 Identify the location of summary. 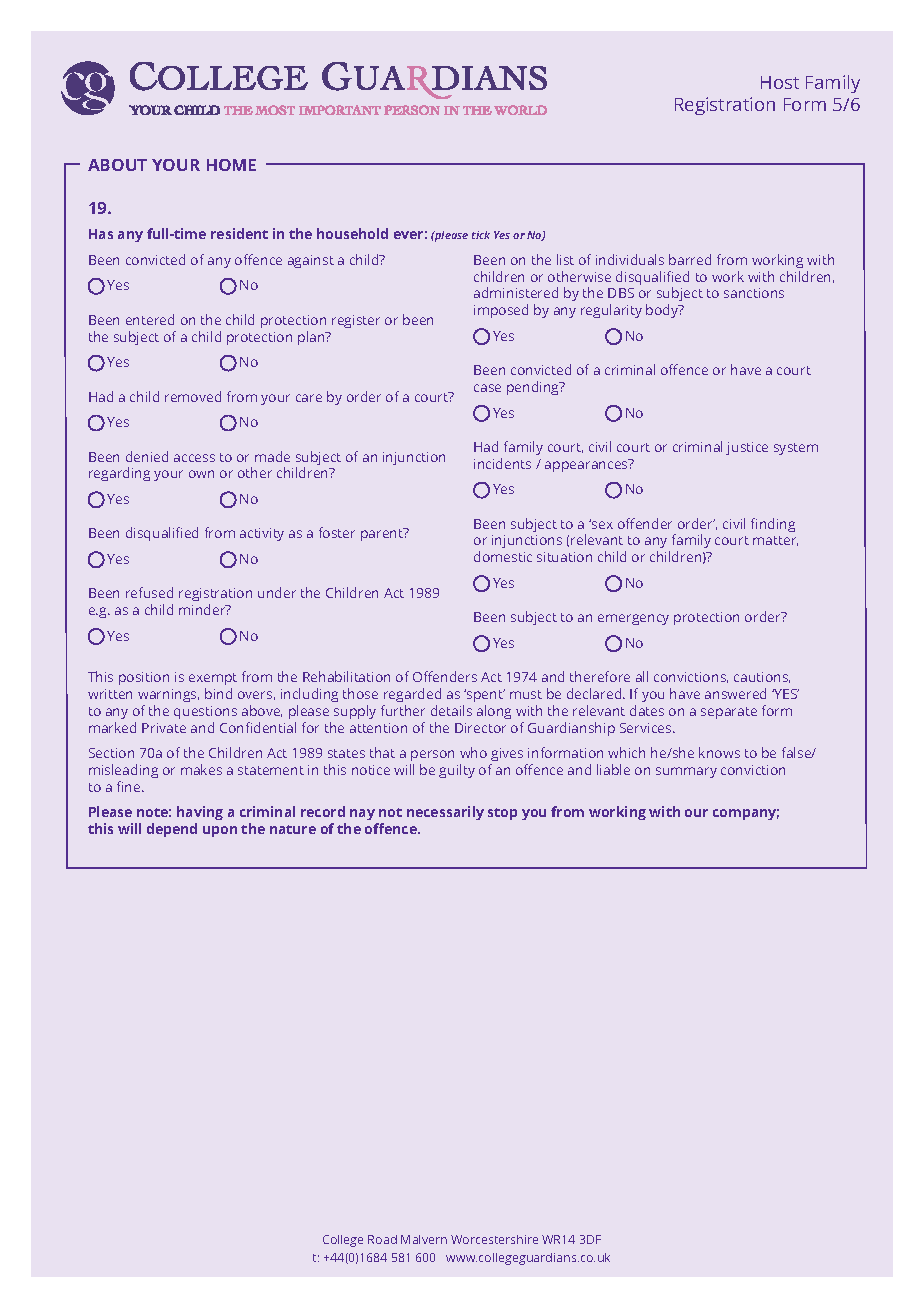
(686, 772).
